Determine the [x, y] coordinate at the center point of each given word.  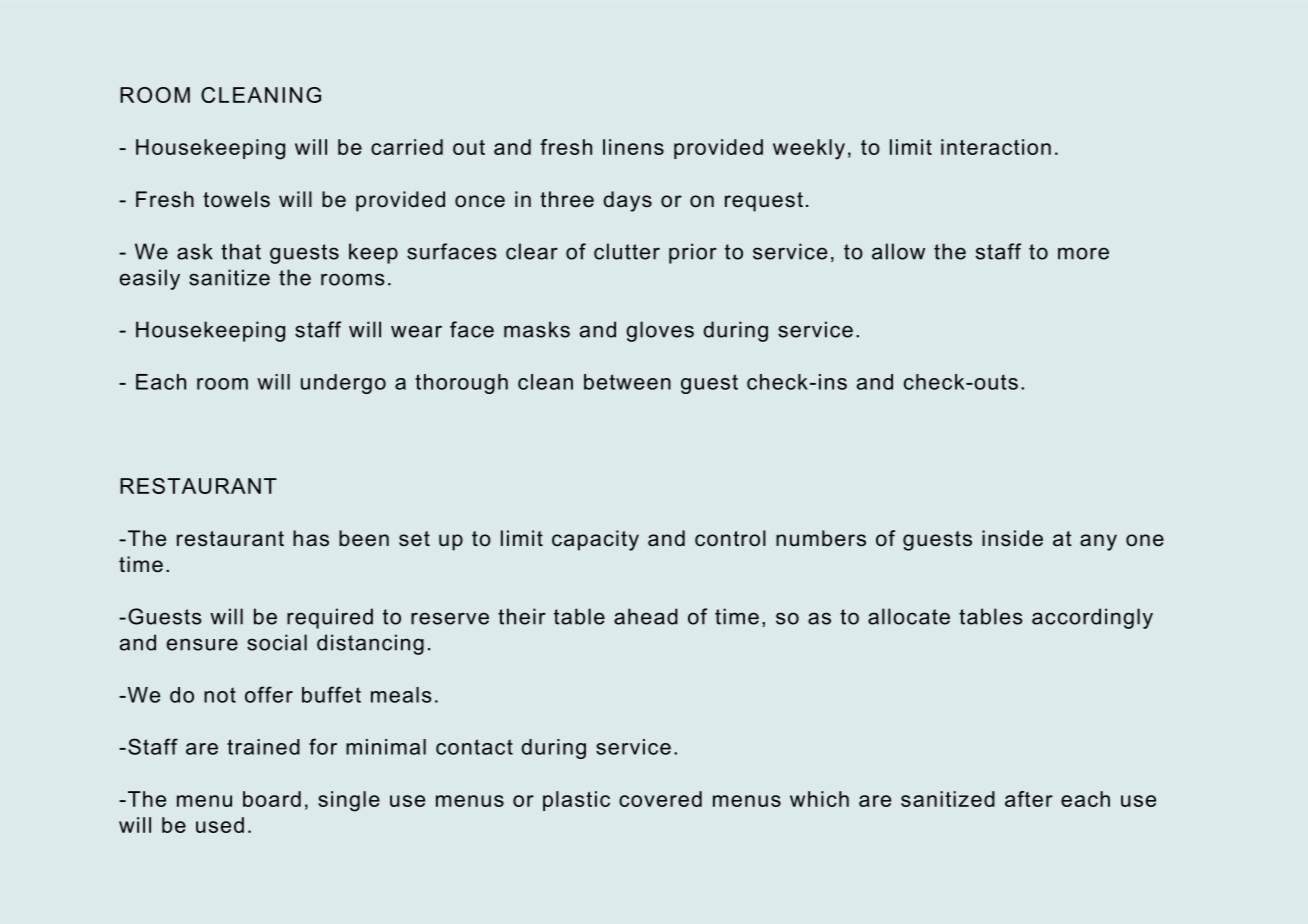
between [627, 382]
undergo [343, 384]
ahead [646, 616]
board [272, 799]
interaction [996, 147]
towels [236, 199]
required [330, 618]
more [1083, 253]
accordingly [1092, 618]
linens [633, 147]
